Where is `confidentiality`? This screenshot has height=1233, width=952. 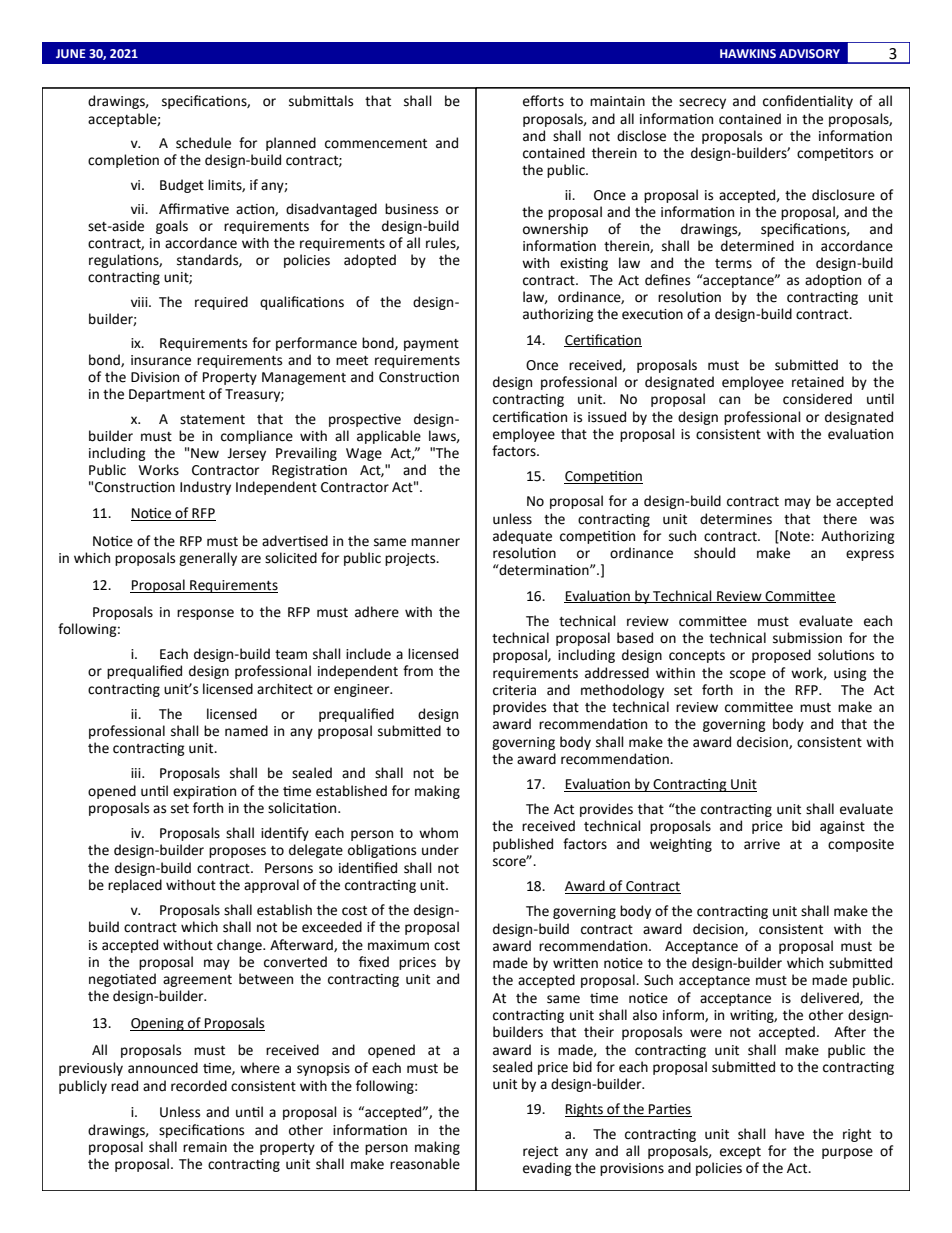 confidentiality is located at coordinates (808, 102).
